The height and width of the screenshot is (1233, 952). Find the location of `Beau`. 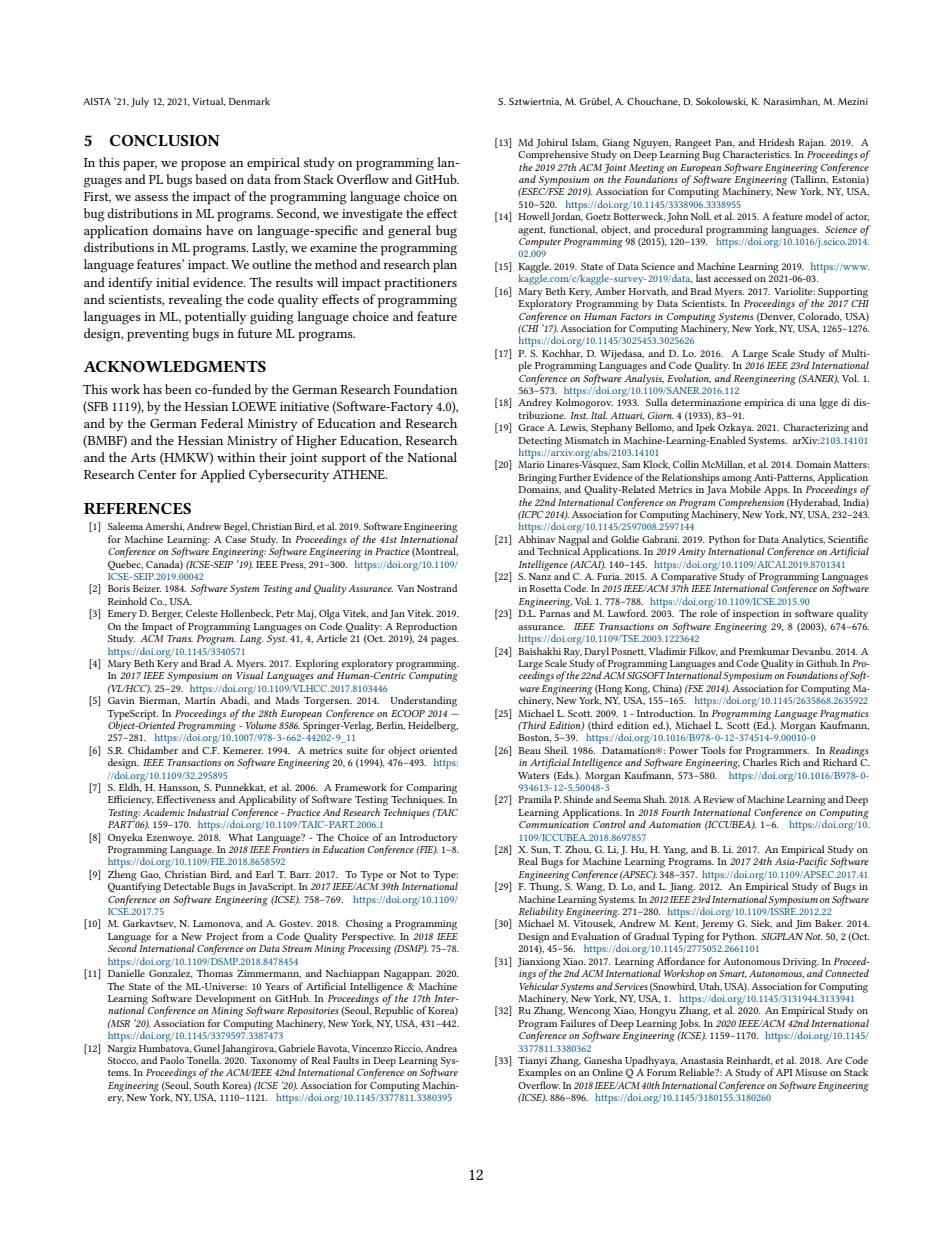

Beau is located at coordinates (529, 750).
